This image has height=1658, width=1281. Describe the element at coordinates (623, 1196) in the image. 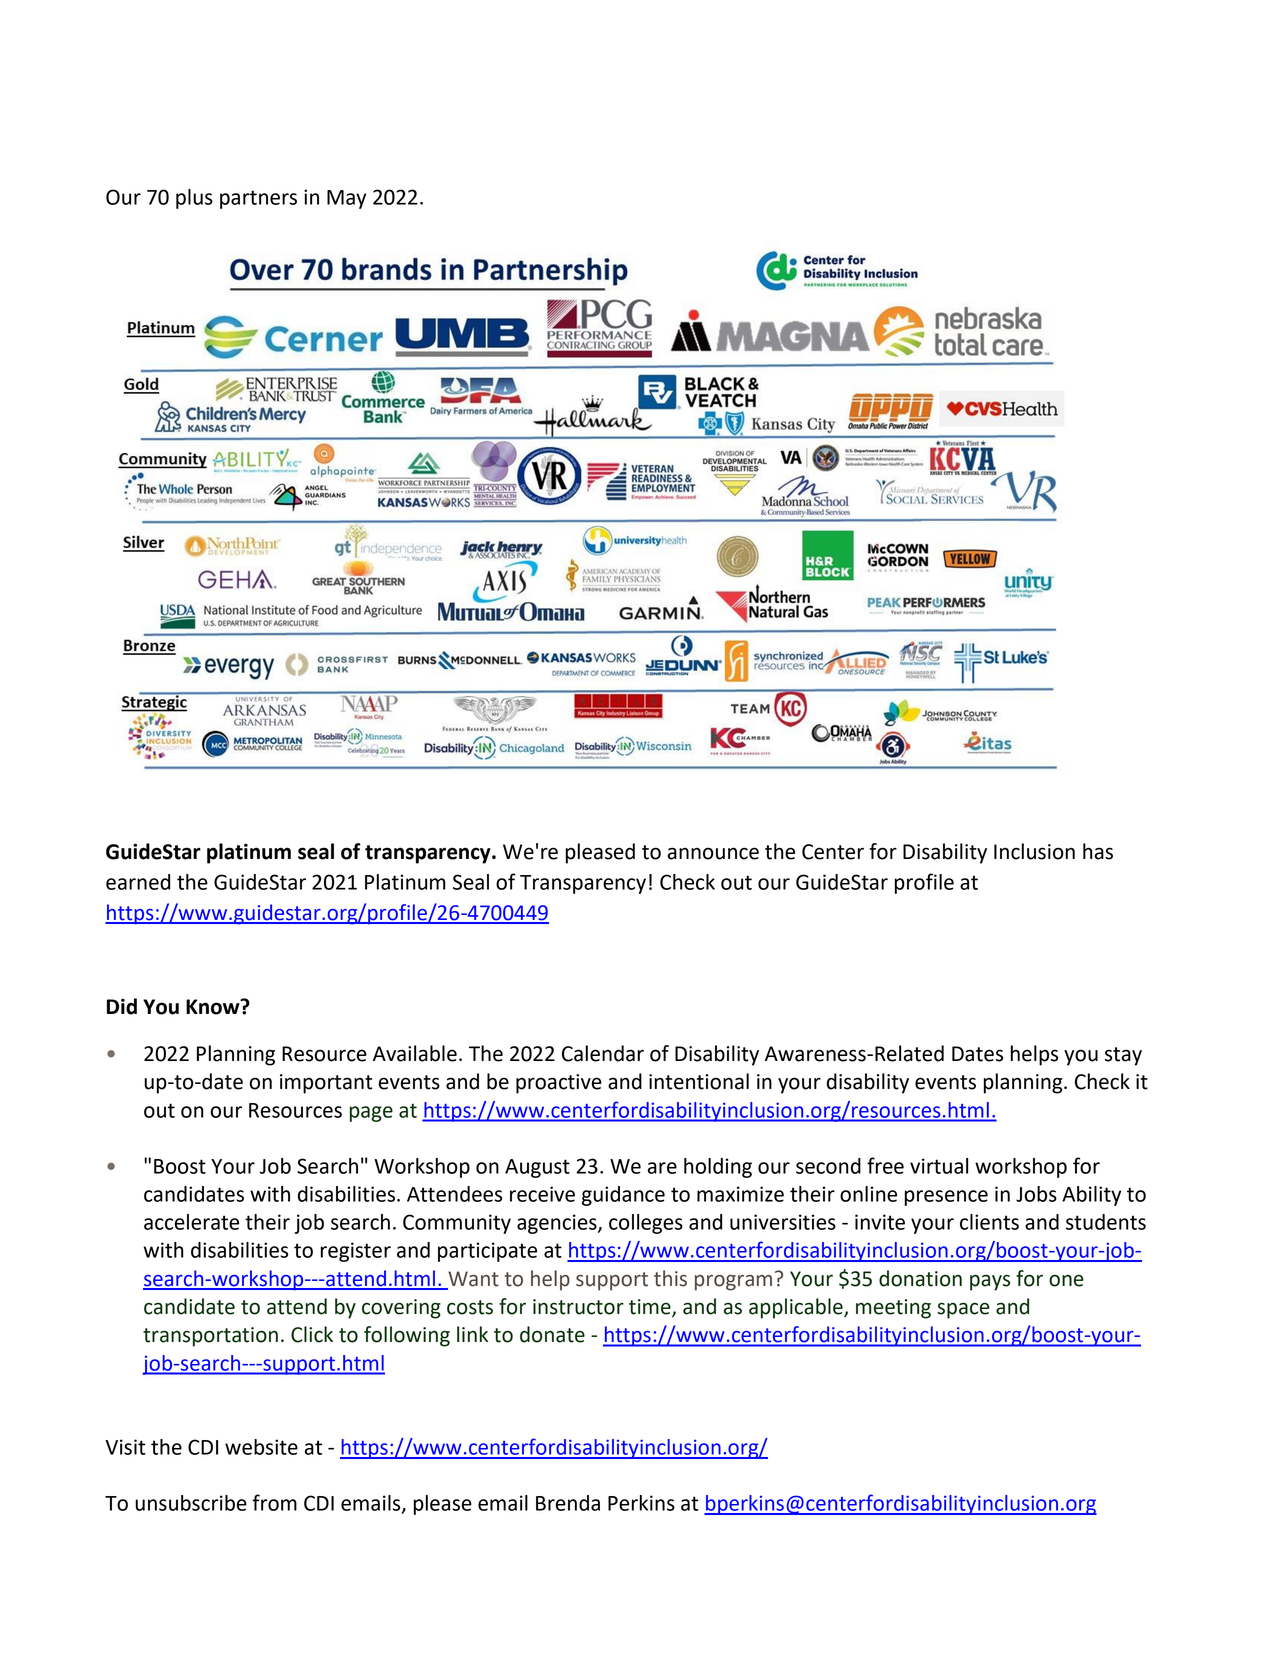

I see `guidance` at that location.
